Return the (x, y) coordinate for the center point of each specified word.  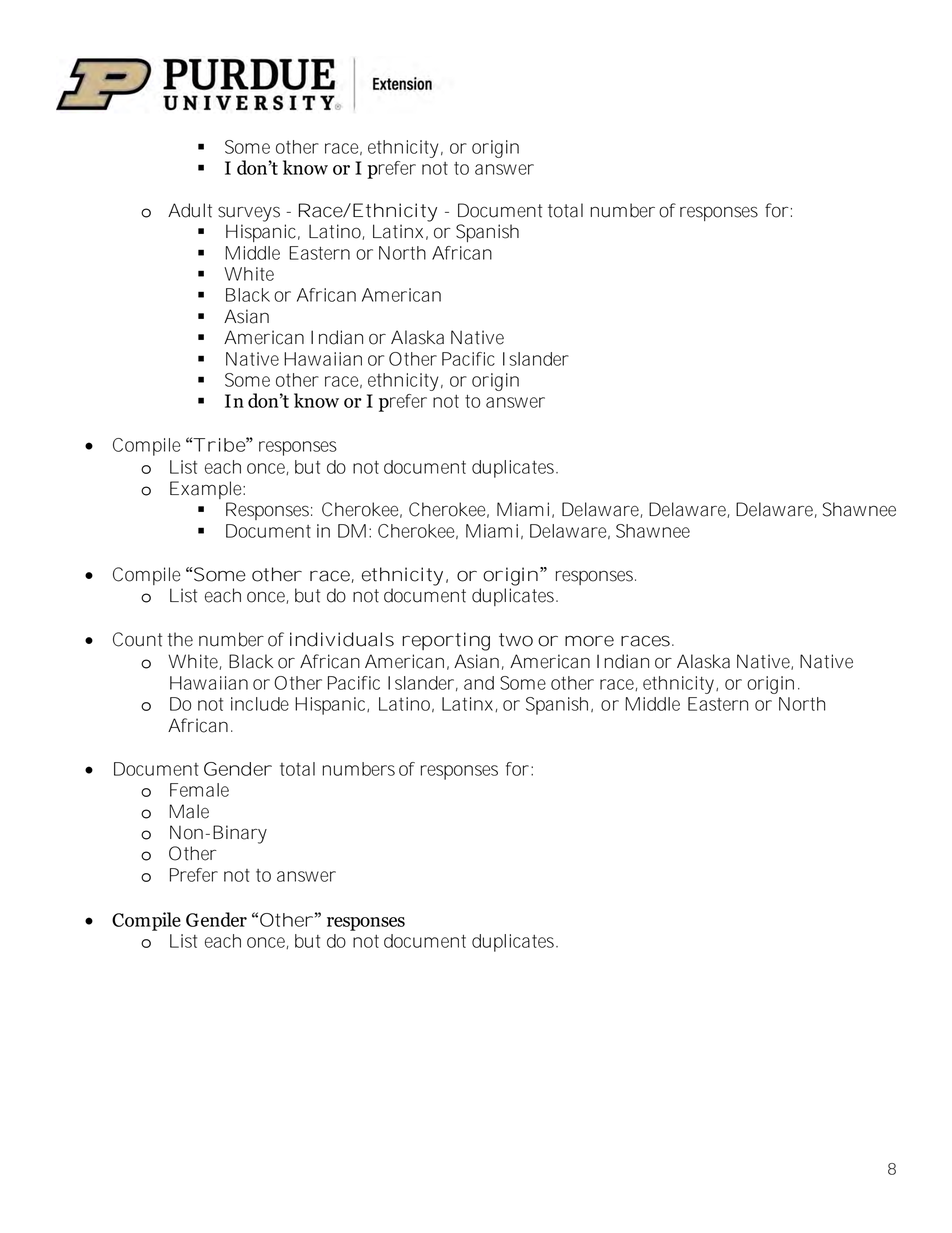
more (589, 641)
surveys (249, 214)
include (260, 704)
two (516, 640)
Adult (190, 210)
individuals (342, 639)
